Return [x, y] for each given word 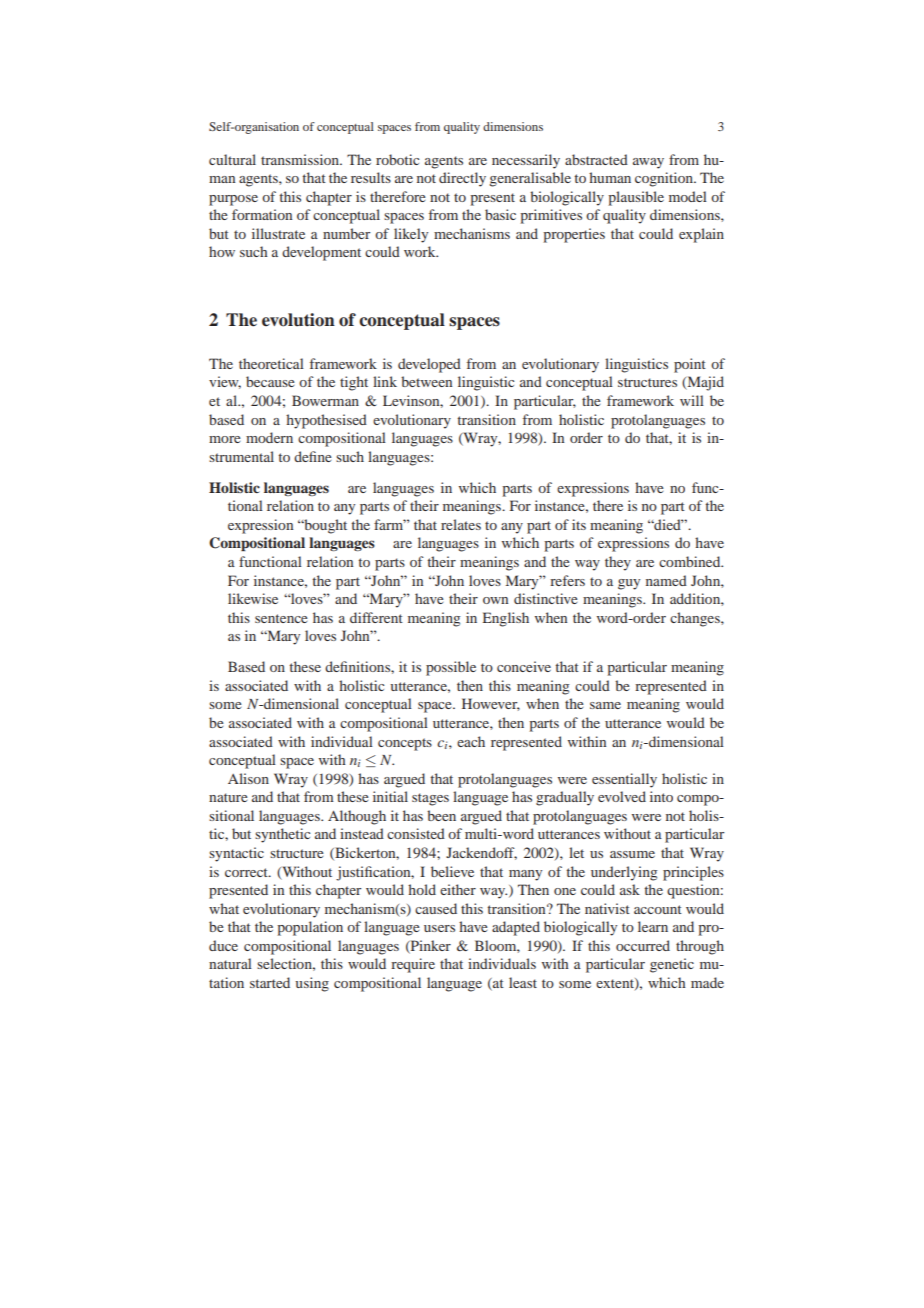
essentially [624, 780]
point [690, 365]
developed [429, 365]
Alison [248, 778]
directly [462, 179]
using [312, 984]
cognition [665, 179]
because [270, 381]
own [495, 600]
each [471, 741]
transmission [301, 159]
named [666, 580]
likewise [253, 598]
